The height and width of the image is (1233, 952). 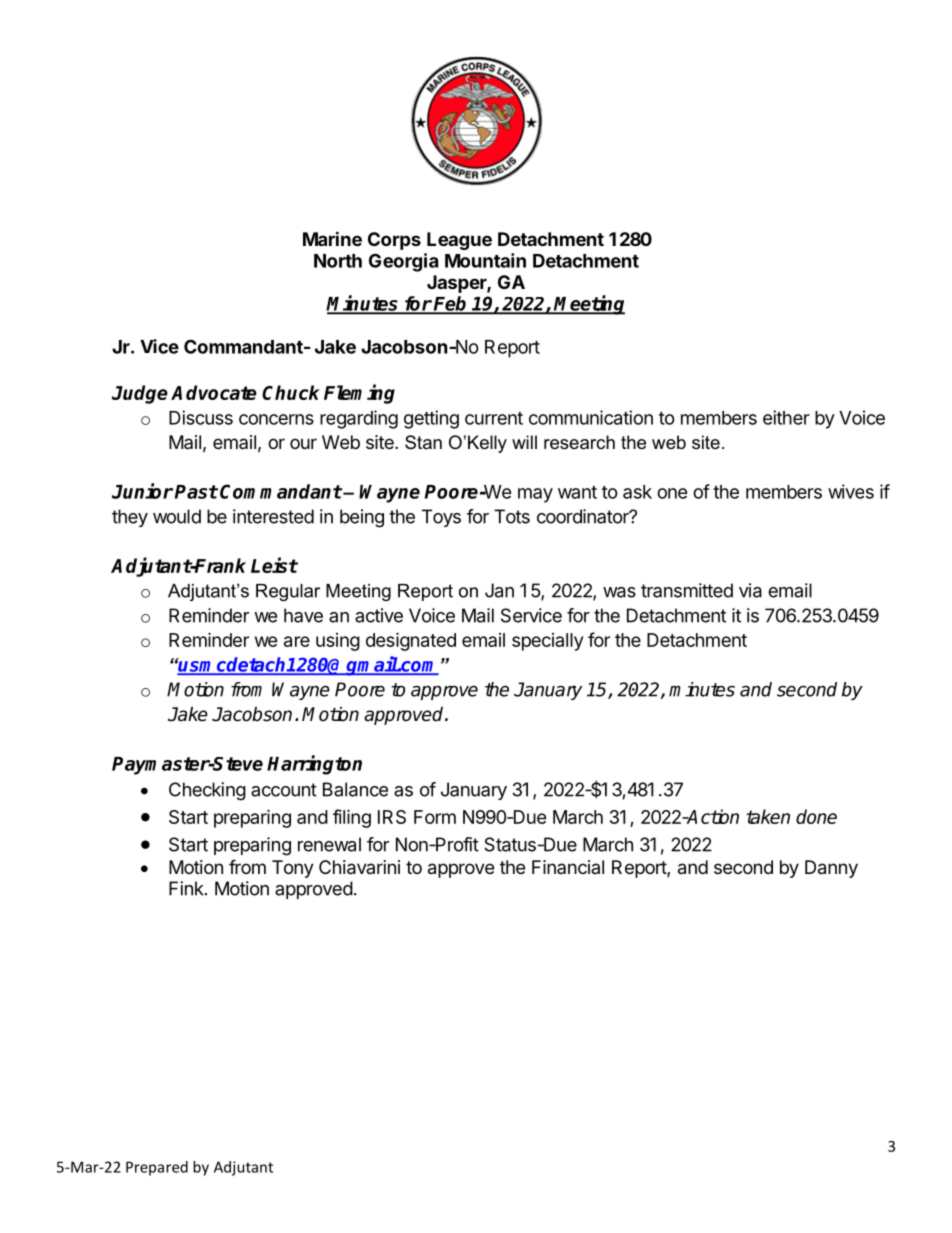 I want to click on Tots, so click(x=512, y=516).
